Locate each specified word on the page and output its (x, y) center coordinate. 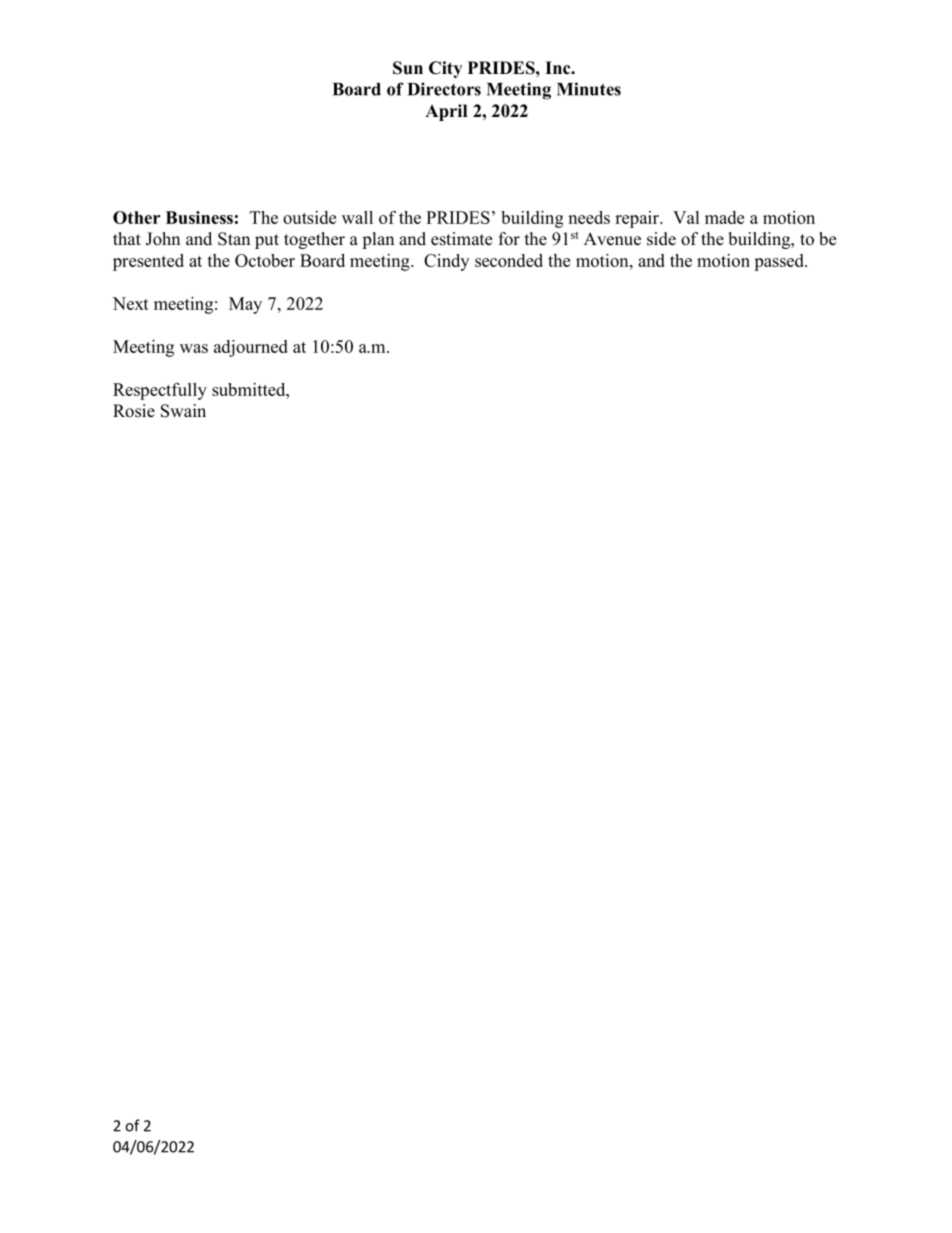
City (445, 69)
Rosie (134, 411)
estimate (461, 239)
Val (686, 217)
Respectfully (160, 391)
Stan (234, 239)
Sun (408, 68)
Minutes (589, 89)
